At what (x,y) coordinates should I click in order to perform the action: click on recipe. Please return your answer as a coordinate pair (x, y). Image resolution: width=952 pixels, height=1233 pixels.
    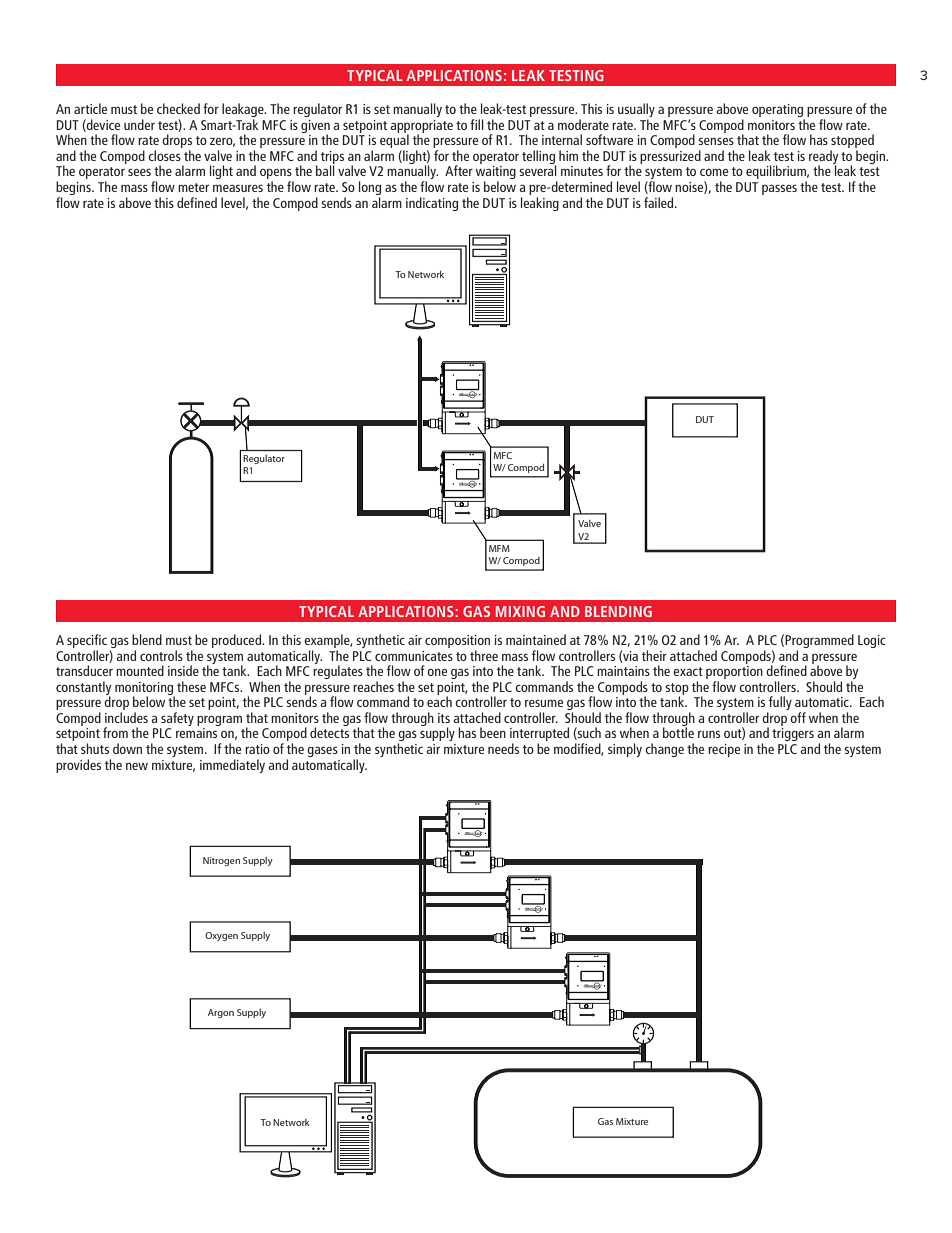
    Looking at the image, I should click on (724, 750).
